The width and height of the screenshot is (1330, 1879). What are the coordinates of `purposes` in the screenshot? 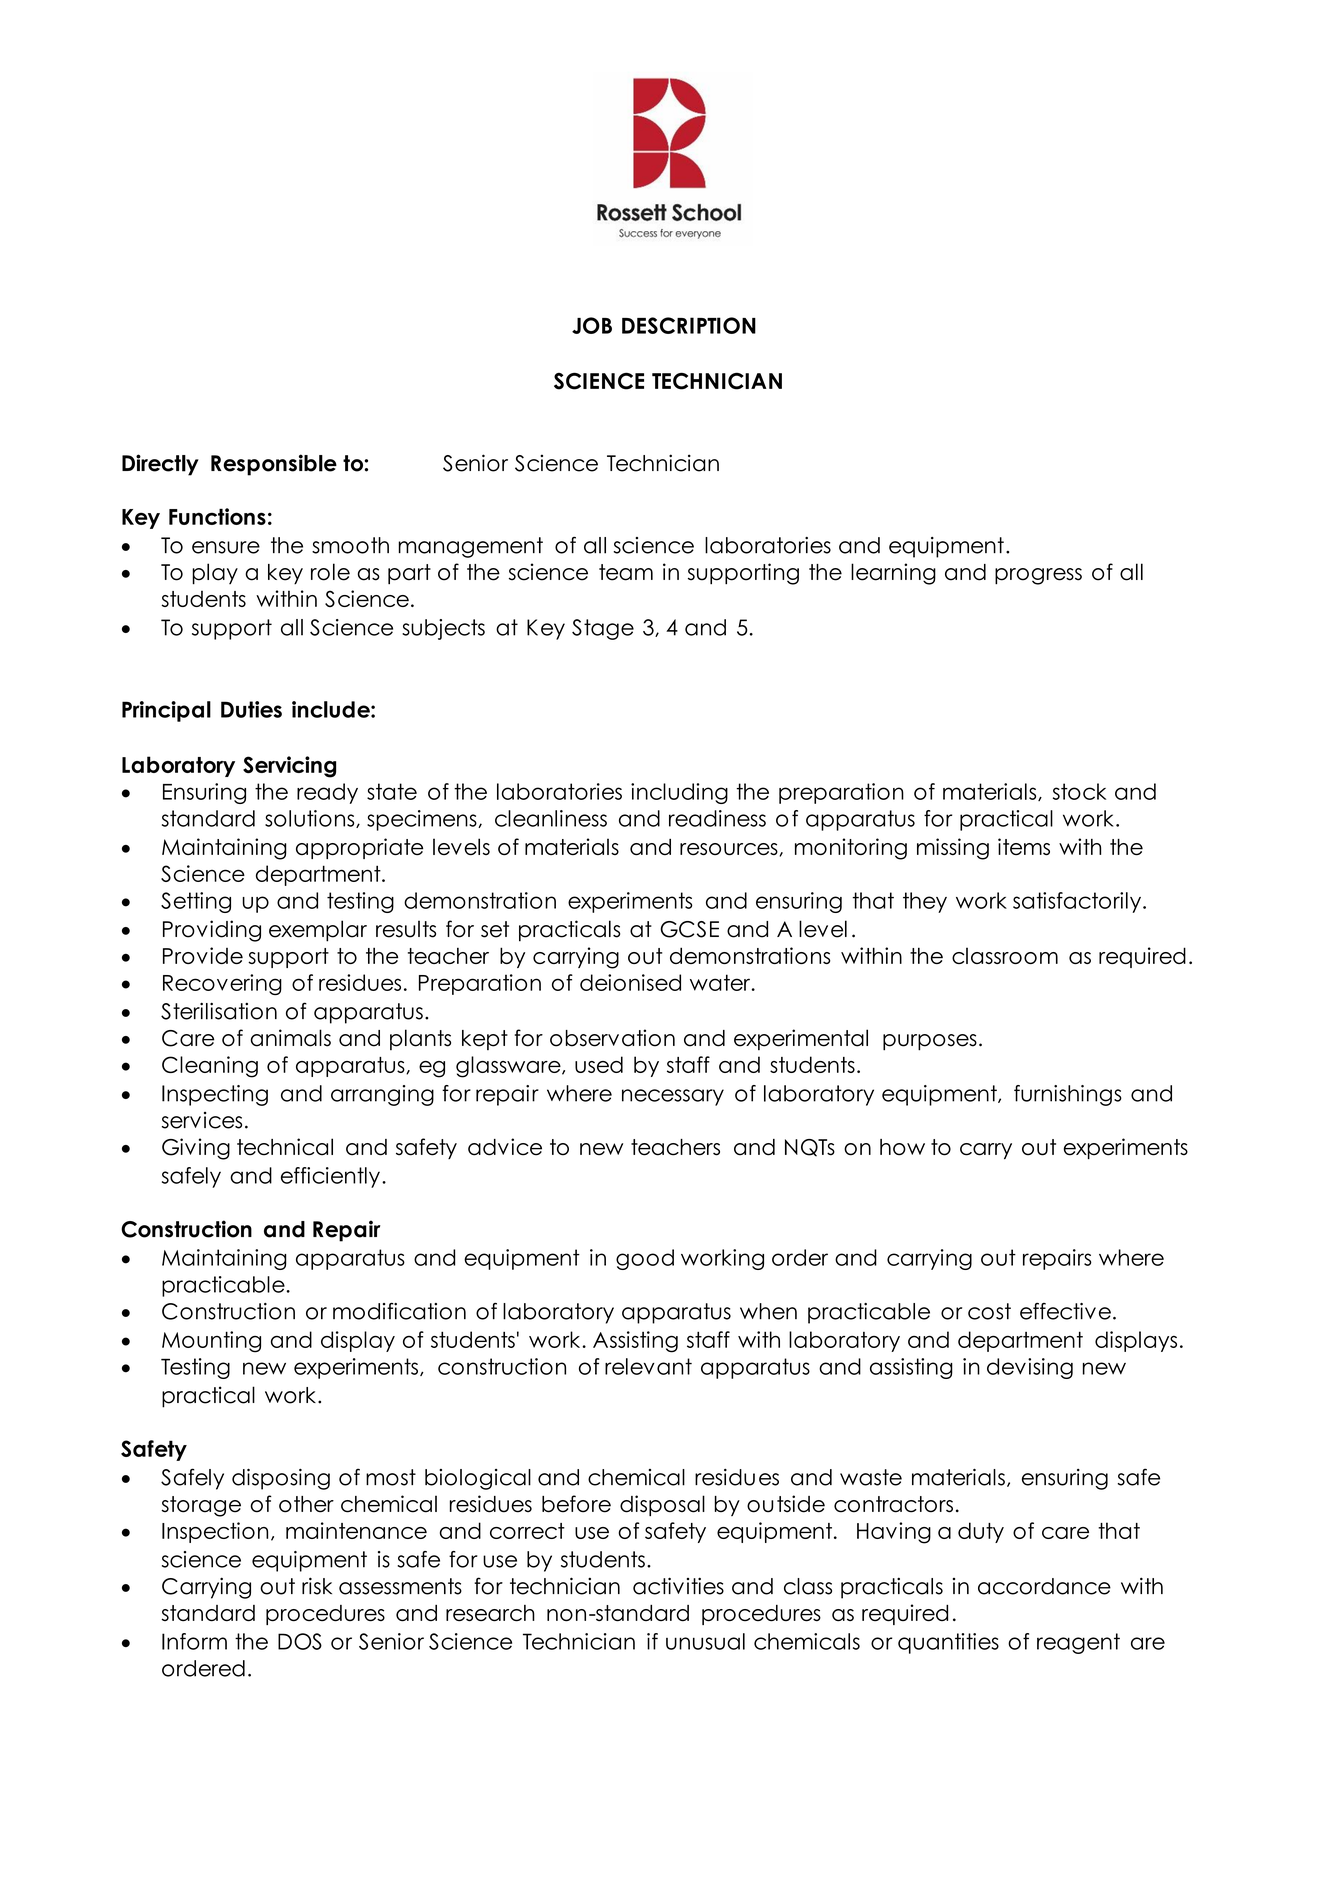 It's located at (930, 1042).
